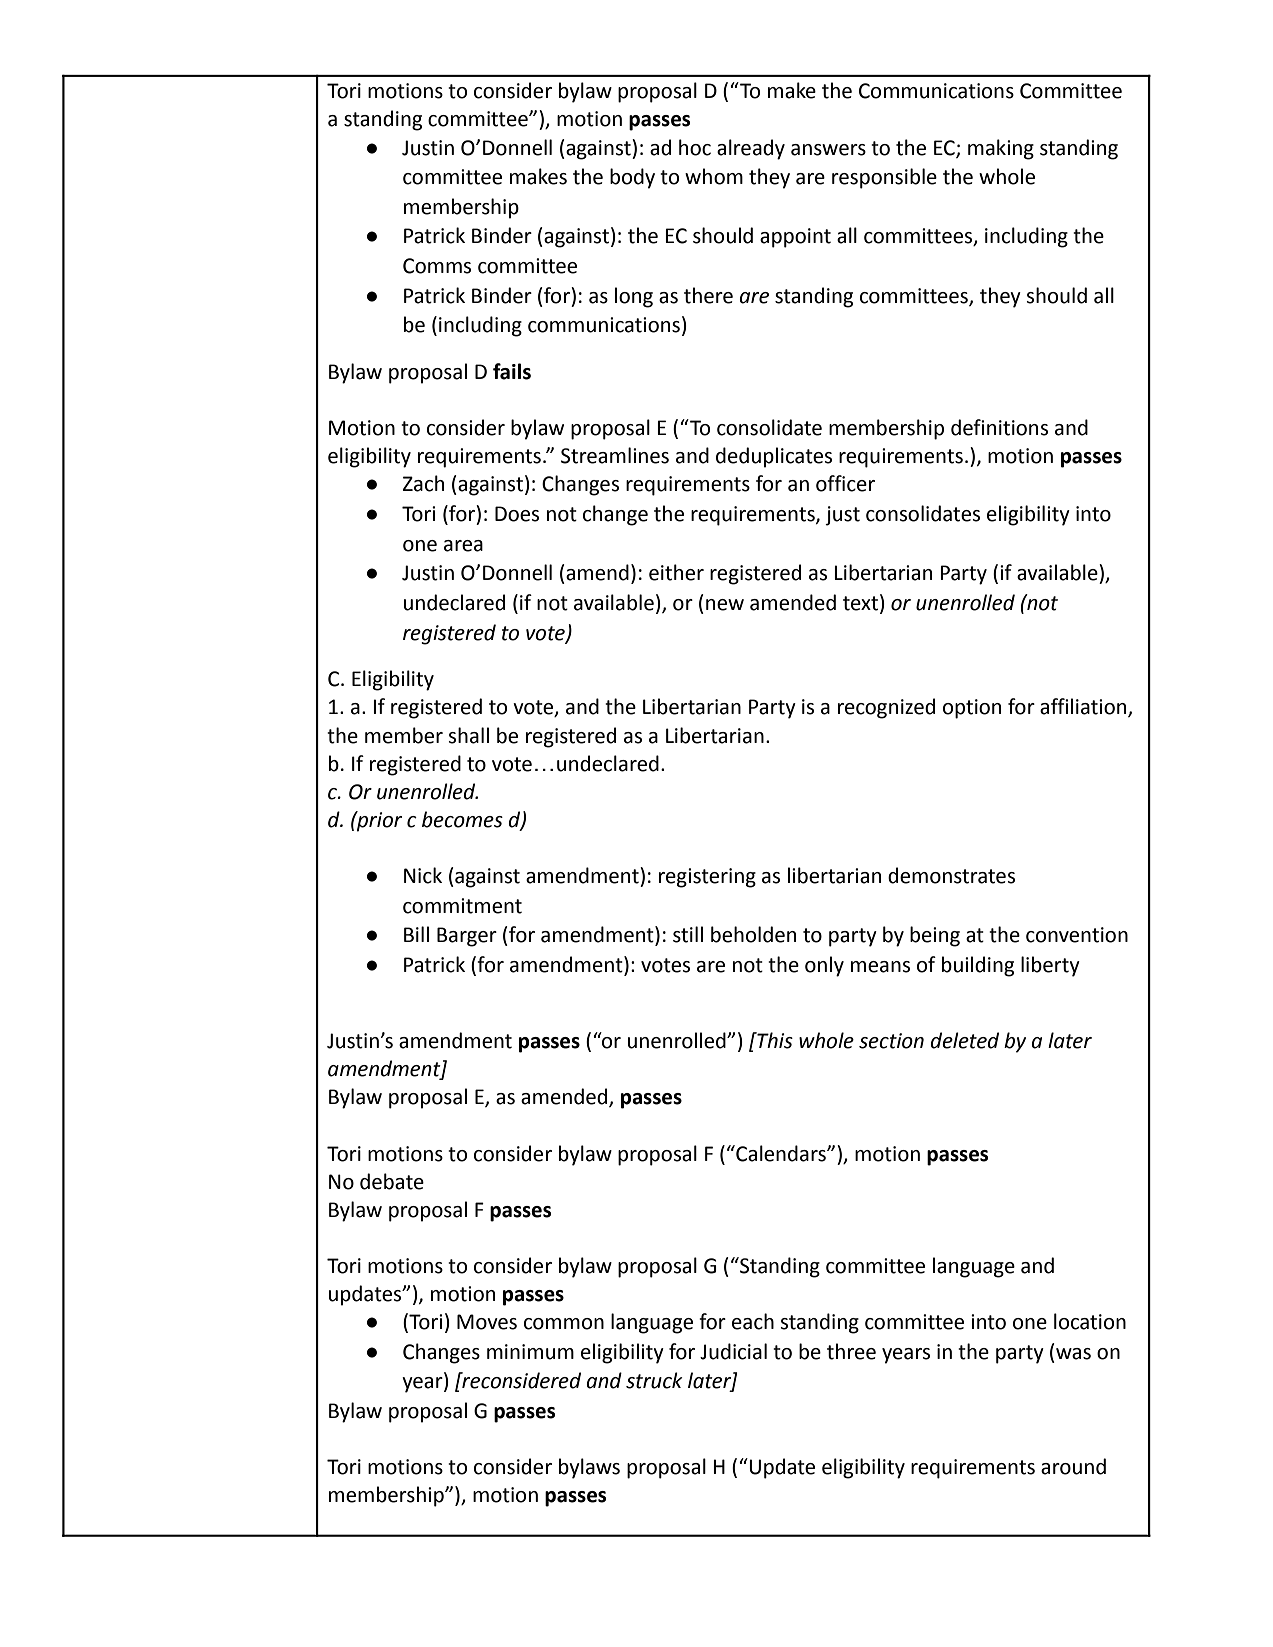  I want to click on officer, so click(845, 483).
